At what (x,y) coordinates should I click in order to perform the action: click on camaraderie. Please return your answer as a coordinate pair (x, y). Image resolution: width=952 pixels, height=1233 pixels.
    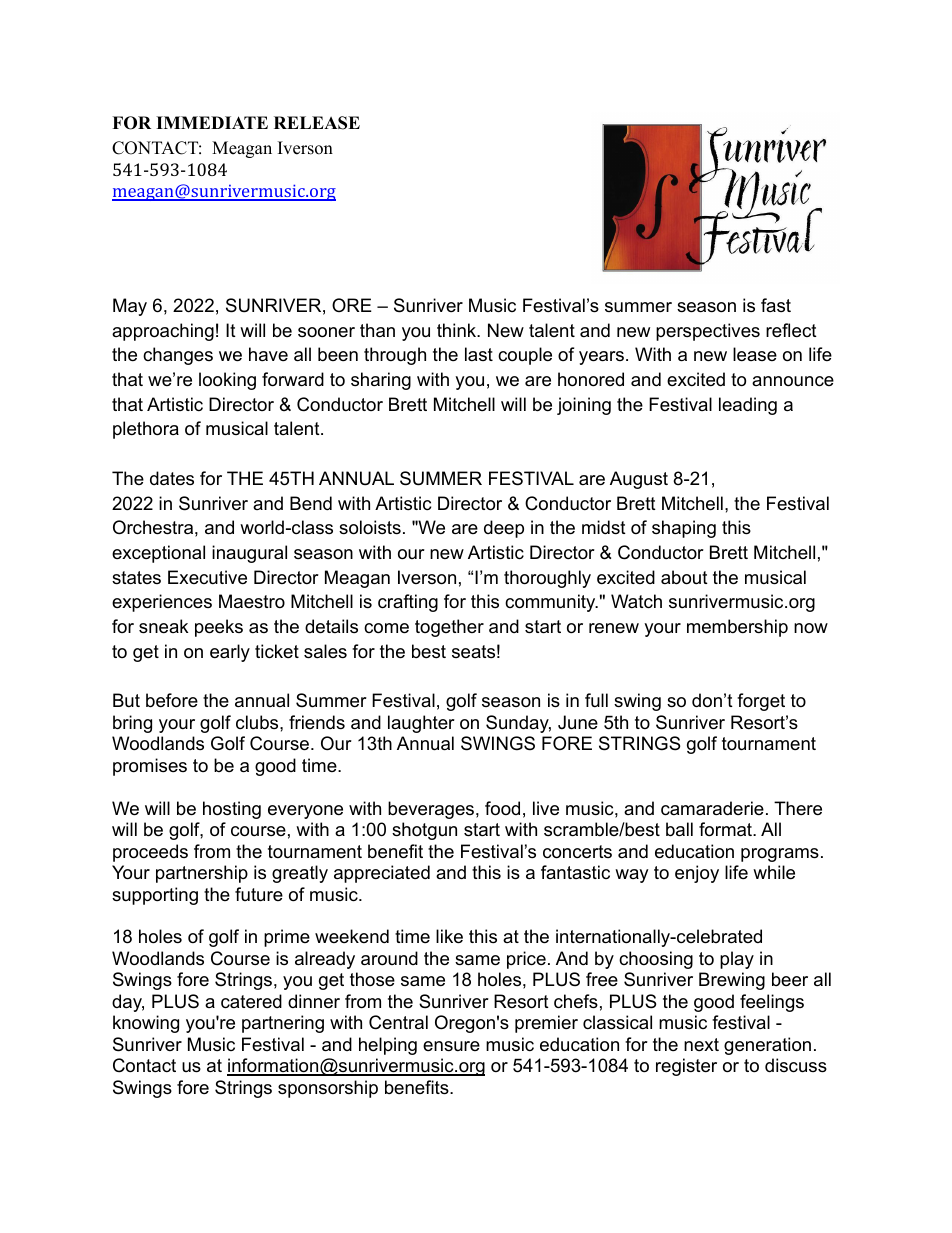
    Looking at the image, I should click on (712, 808).
